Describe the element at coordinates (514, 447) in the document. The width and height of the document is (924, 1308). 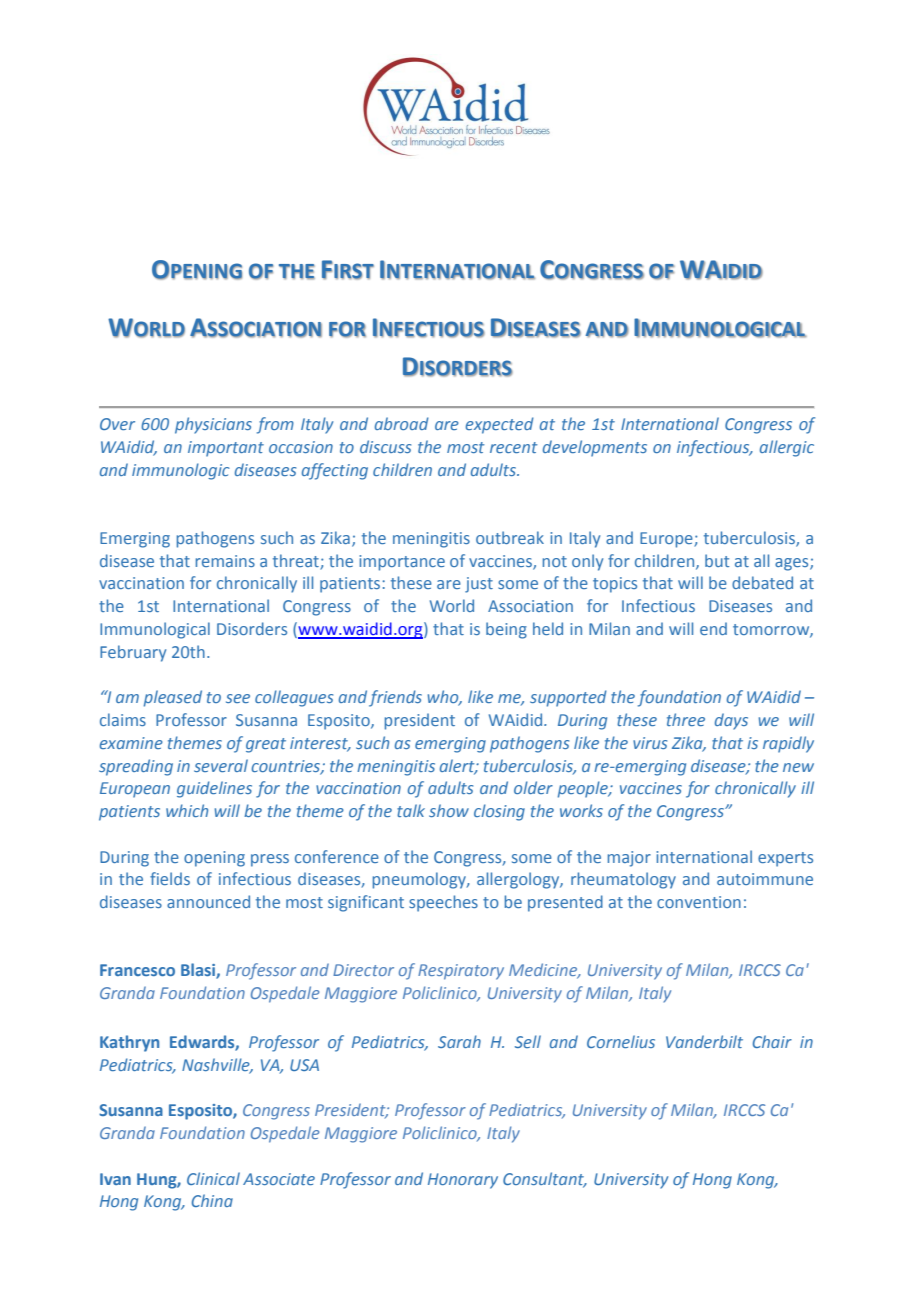
I see `recent` at that location.
